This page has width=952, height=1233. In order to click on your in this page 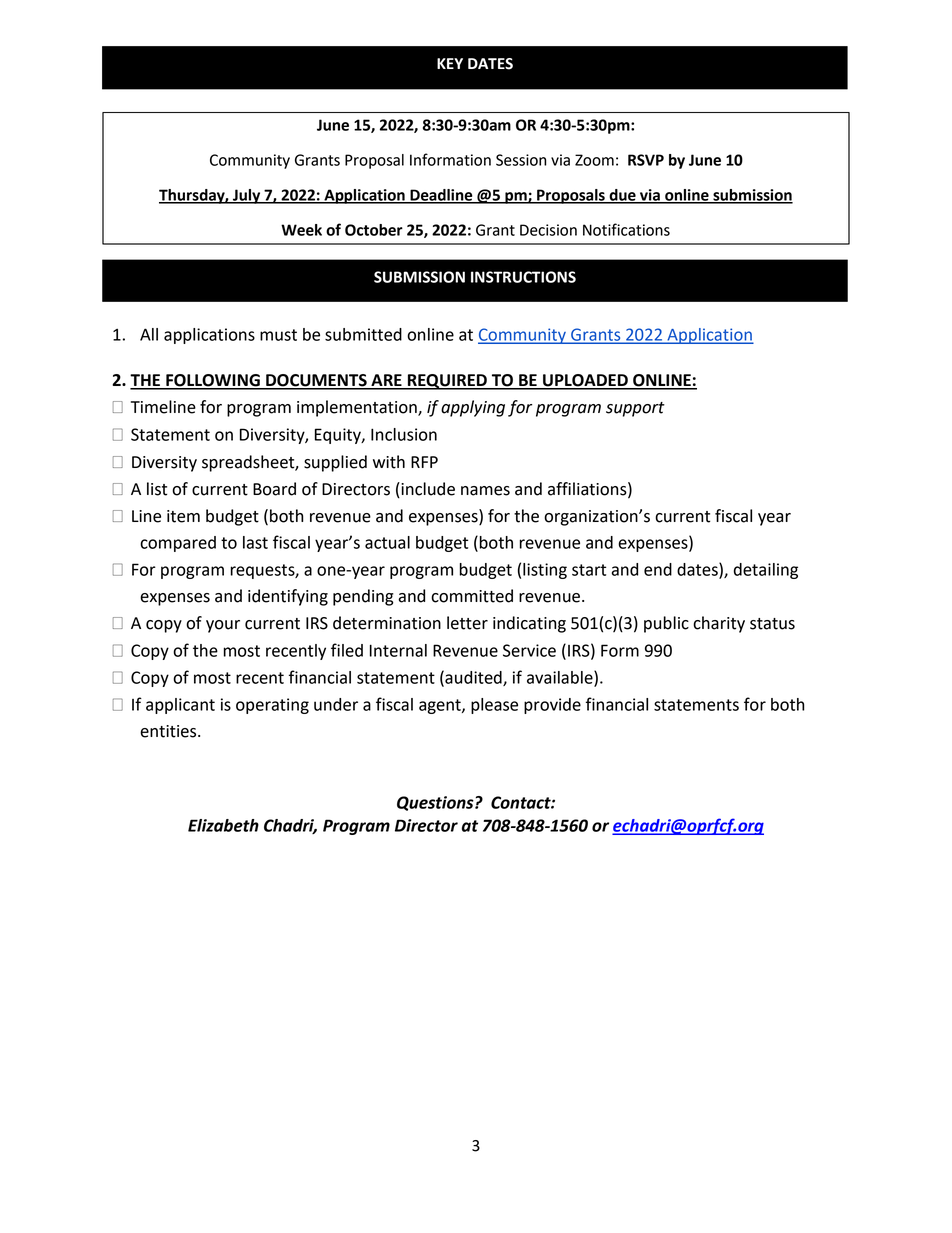, I will do `click(223, 626)`.
